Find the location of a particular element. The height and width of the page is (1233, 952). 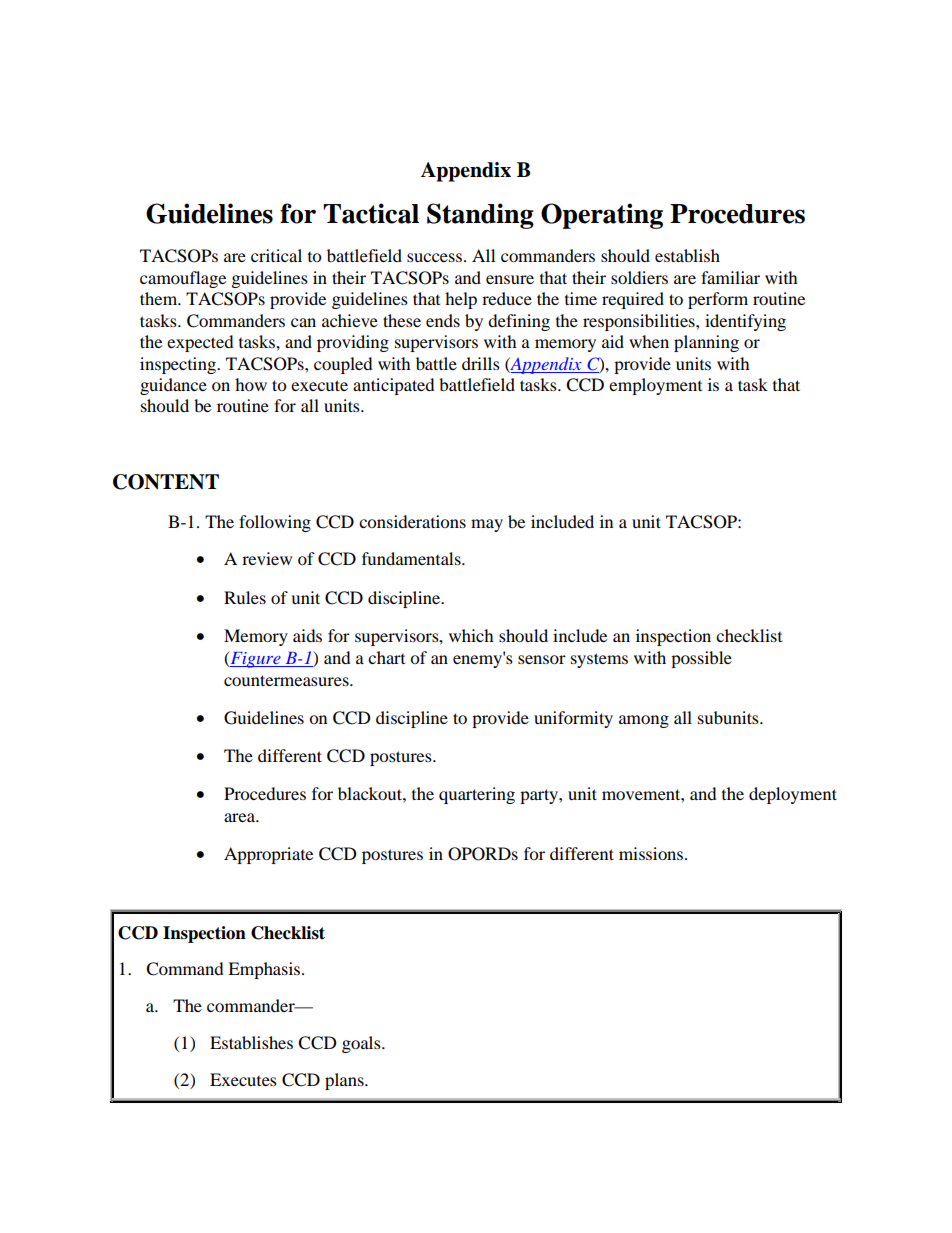

plans is located at coordinates (345, 1081).
